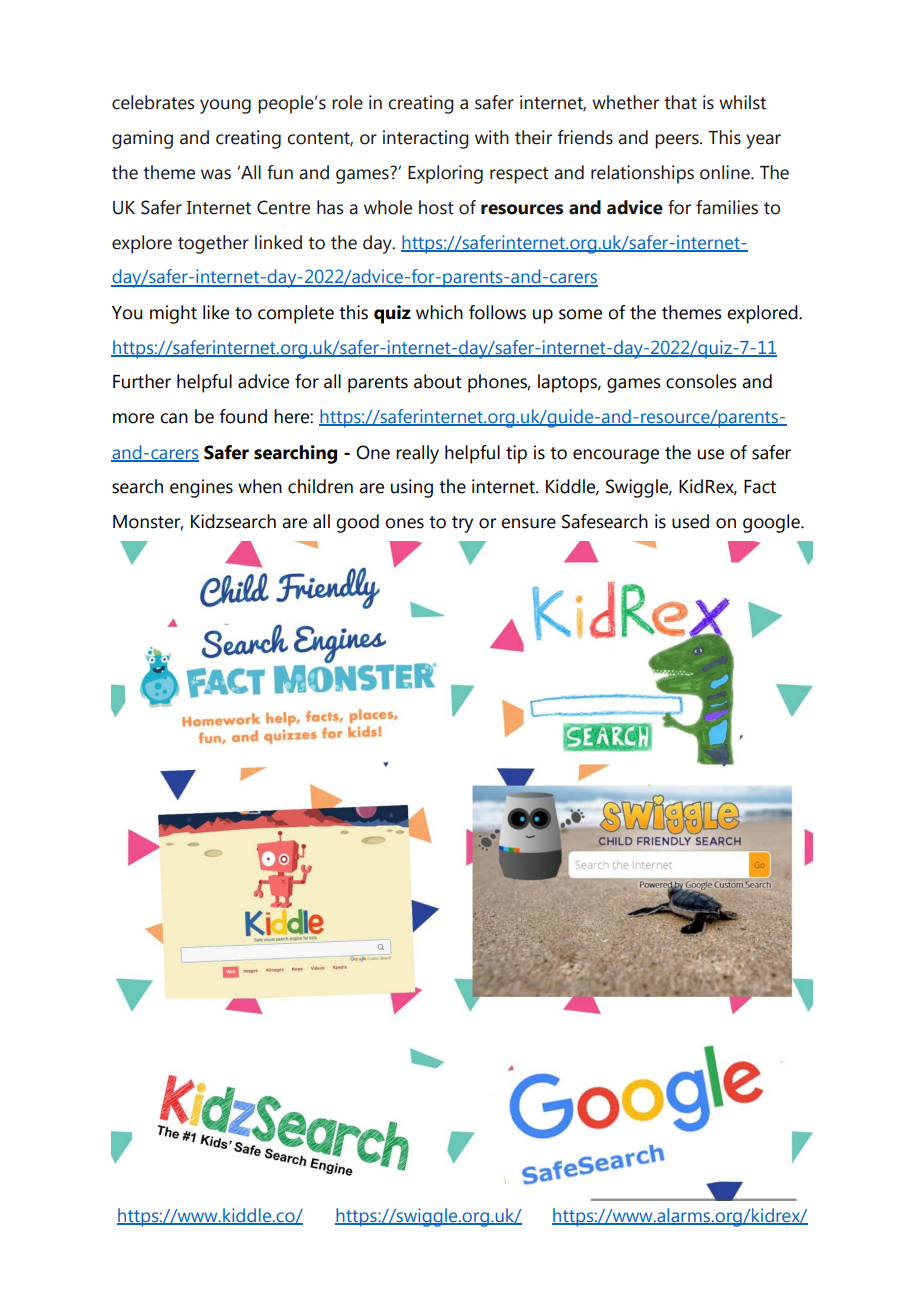 The image size is (924, 1308). What do you see at coordinates (216, 312) in the screenshot?
I see `like` at bounding box center [216, 312].
